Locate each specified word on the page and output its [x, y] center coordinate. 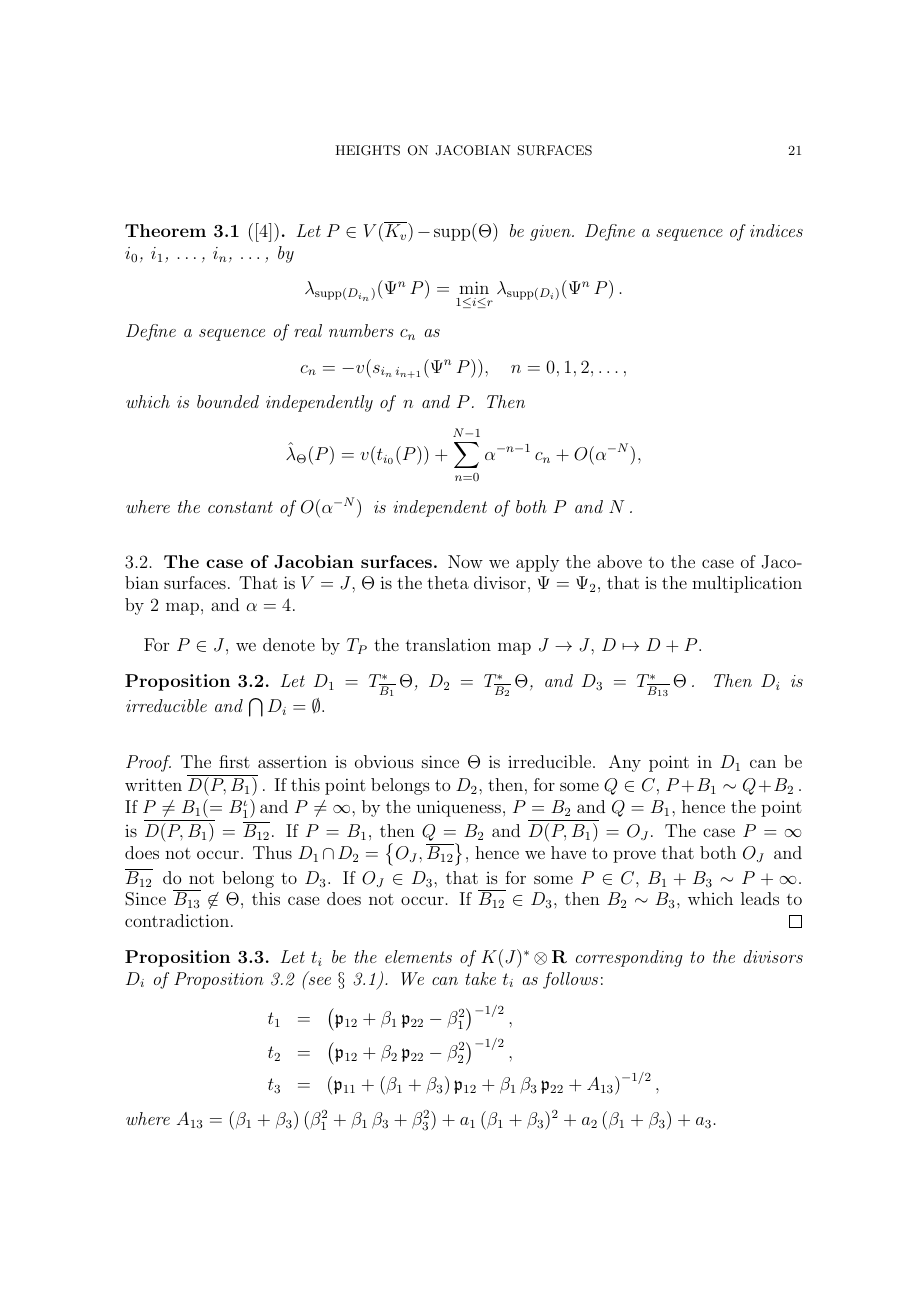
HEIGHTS [367, 150]
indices [776, 230]
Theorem [165, 230]
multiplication [747, 584]
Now [465, 561]
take [480, 978]
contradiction [177, 920]
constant [240, 507]
